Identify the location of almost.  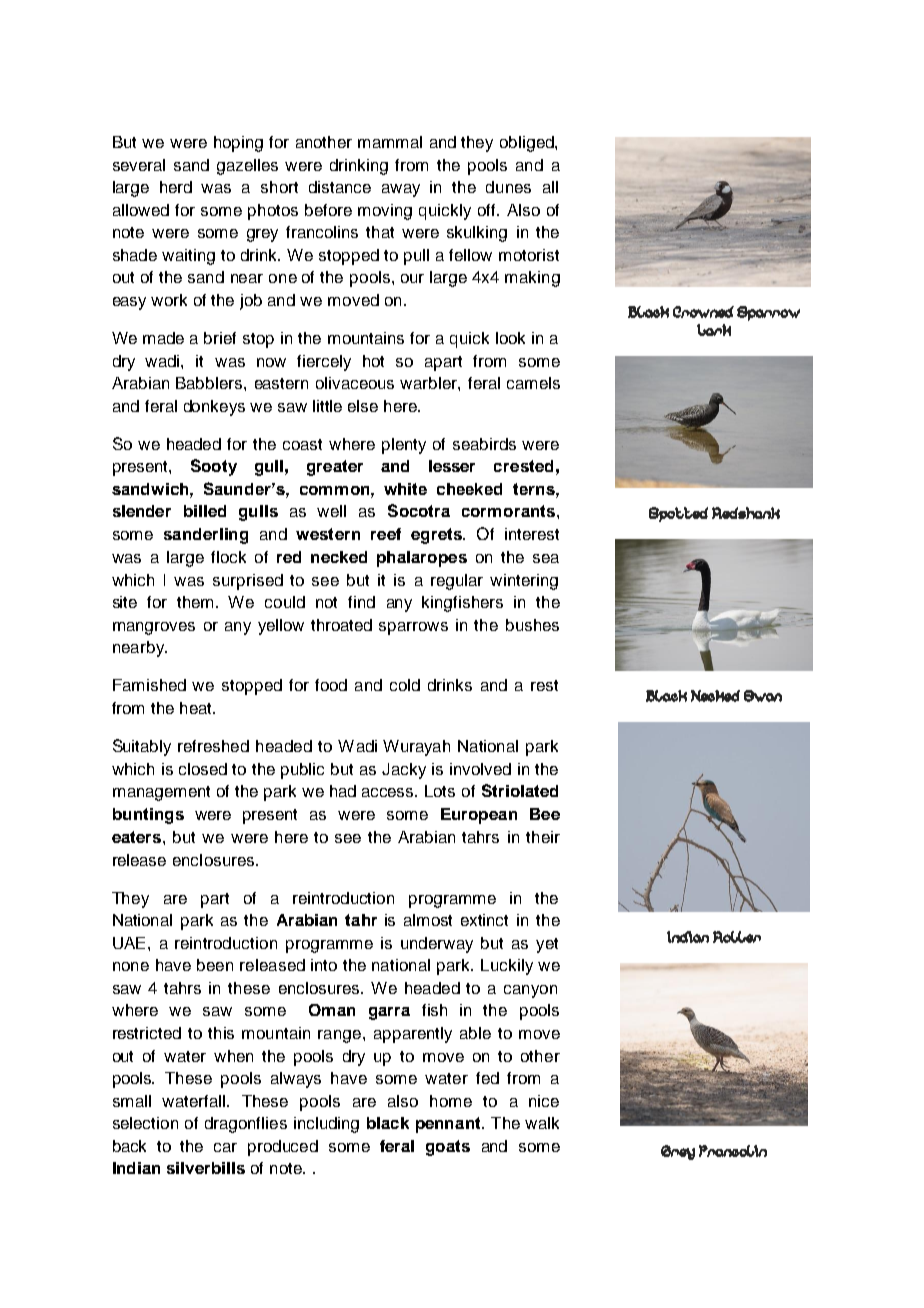
(428, 920).
